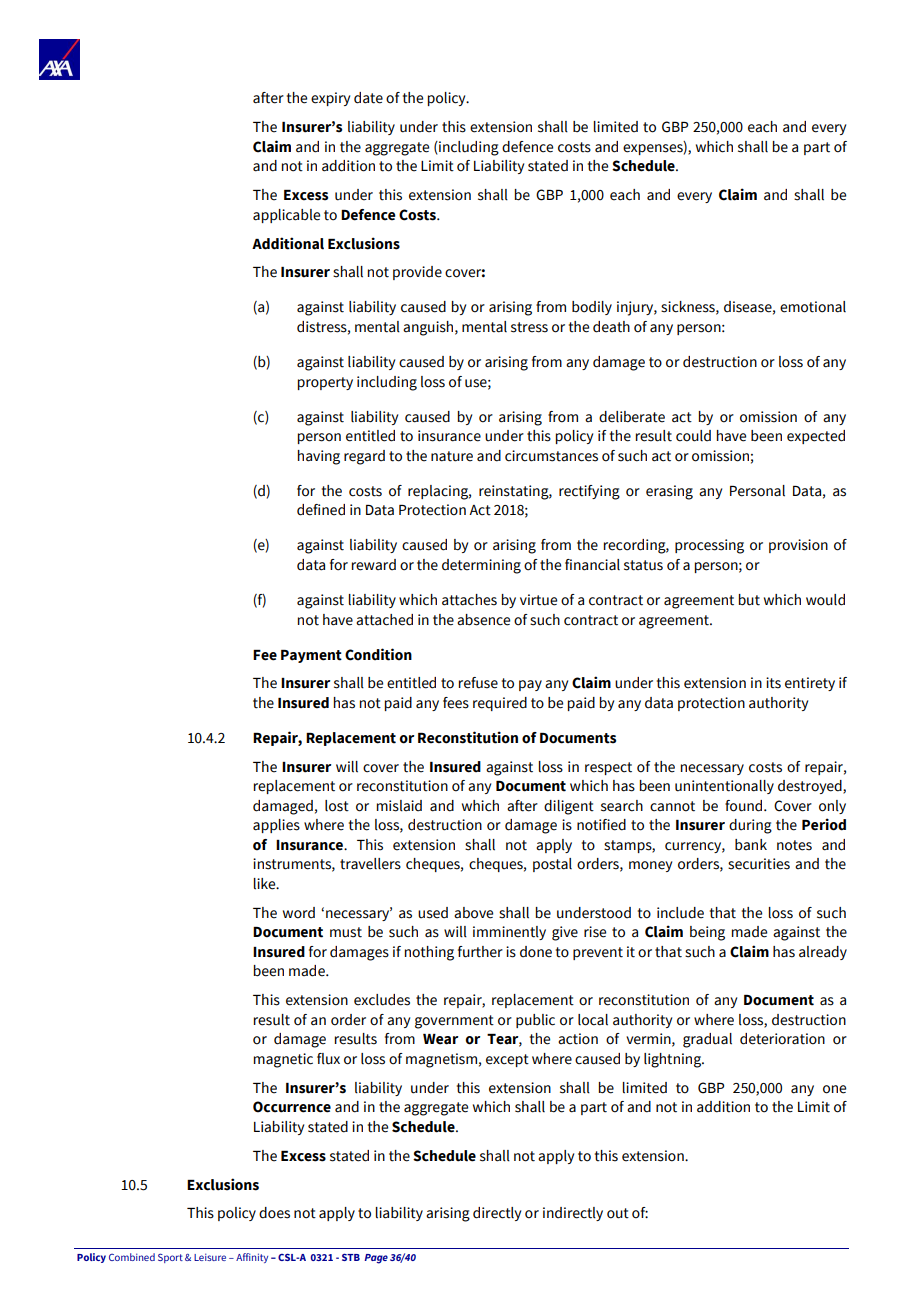 This image has height=1308, width=924. I want to click on out, so click(618, 1213).
